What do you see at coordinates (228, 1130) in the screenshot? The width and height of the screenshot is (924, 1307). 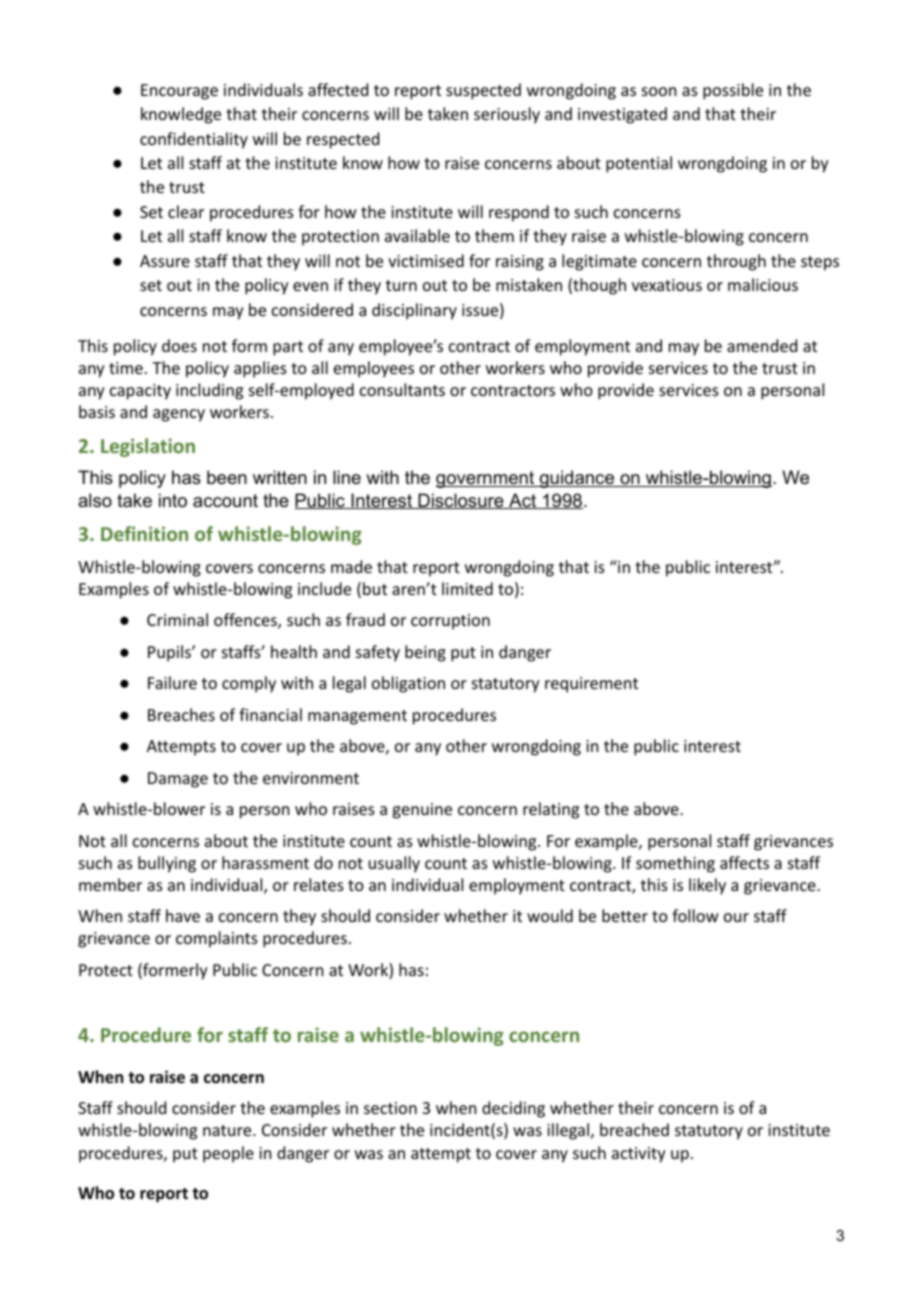 I see `nature` at bounding box center [228, 1130].
